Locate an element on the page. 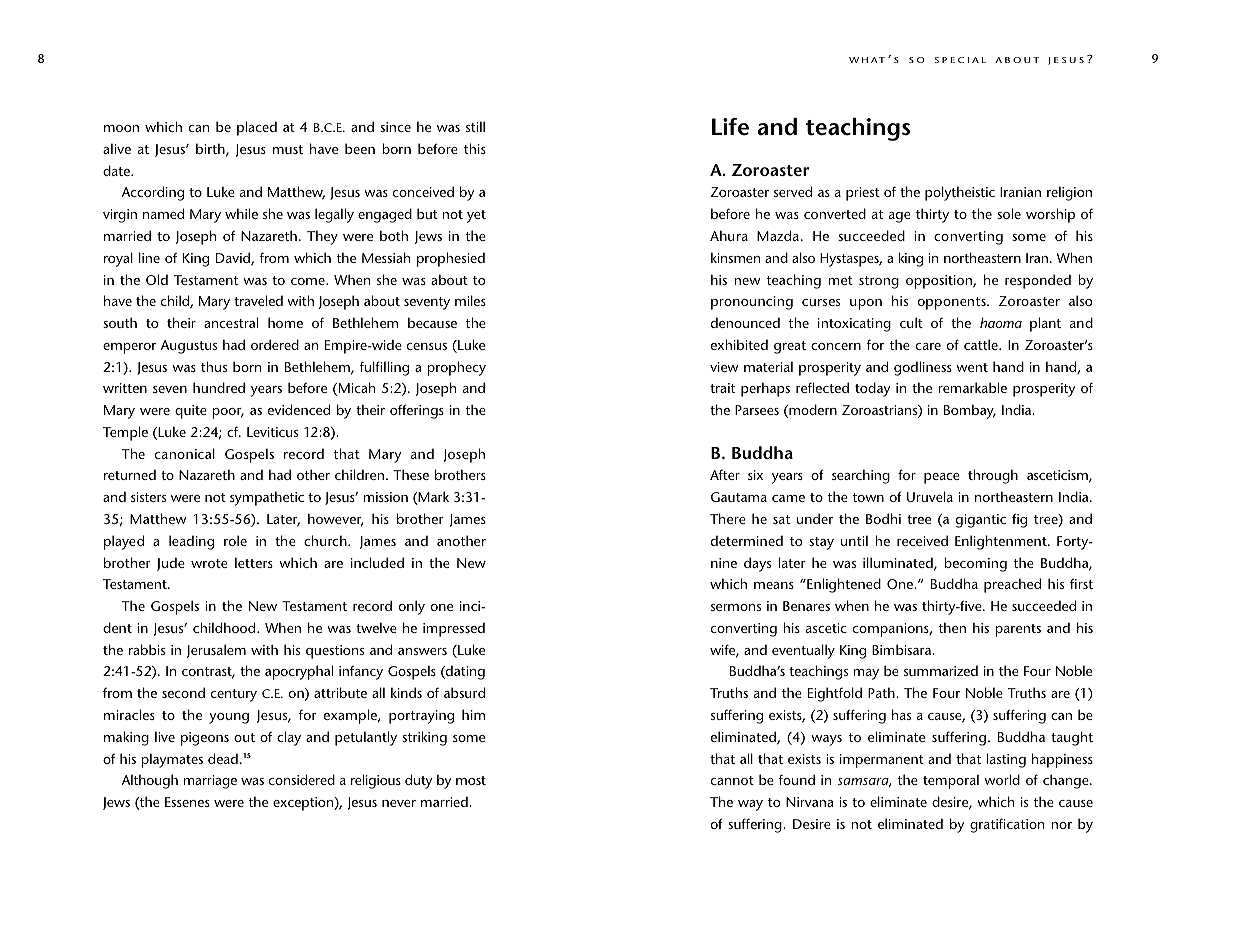 This page has height=952, width=1233. Essenes is located at coordinates (187, 802).
